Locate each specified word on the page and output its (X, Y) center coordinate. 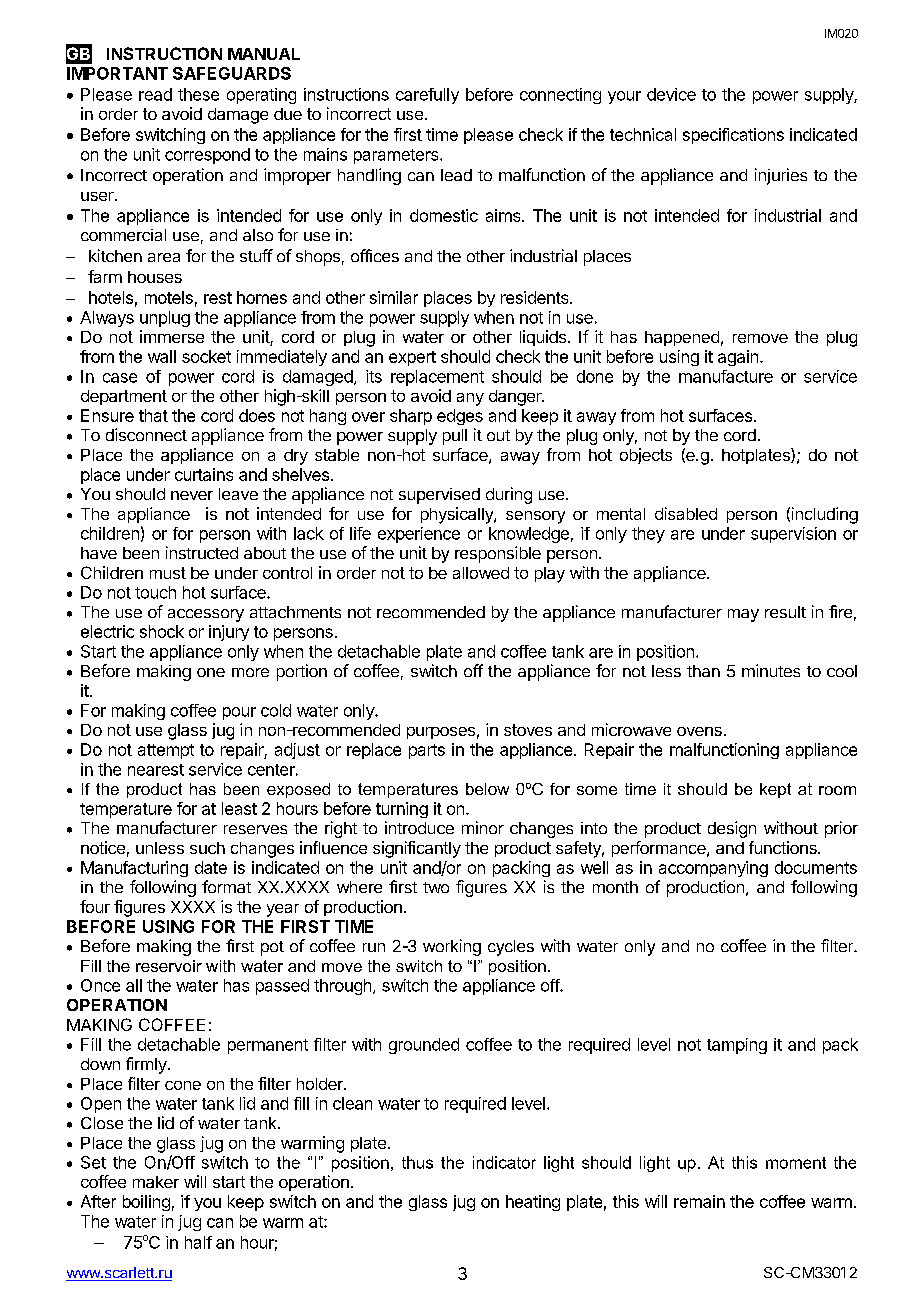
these (198, 94)
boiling (146, 1203)
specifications (733, 136)
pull (455, 437)
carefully (427, 96)
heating (533, 1203)
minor (483, 827)
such (207, 848)
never (192, 495)
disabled (686, 513)
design (732, 829)
